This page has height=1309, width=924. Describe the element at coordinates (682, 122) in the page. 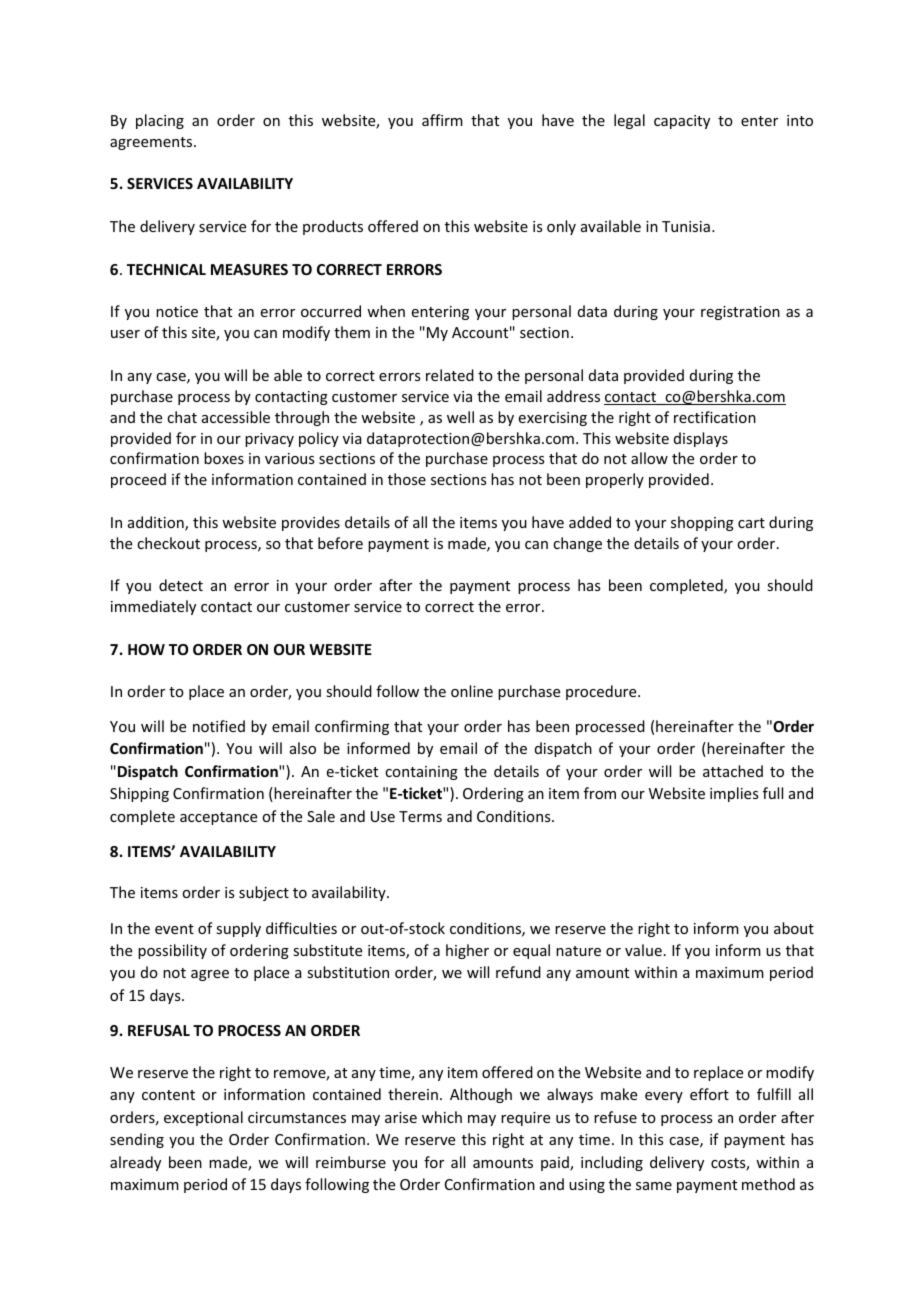

I see `capacity` at that location.
